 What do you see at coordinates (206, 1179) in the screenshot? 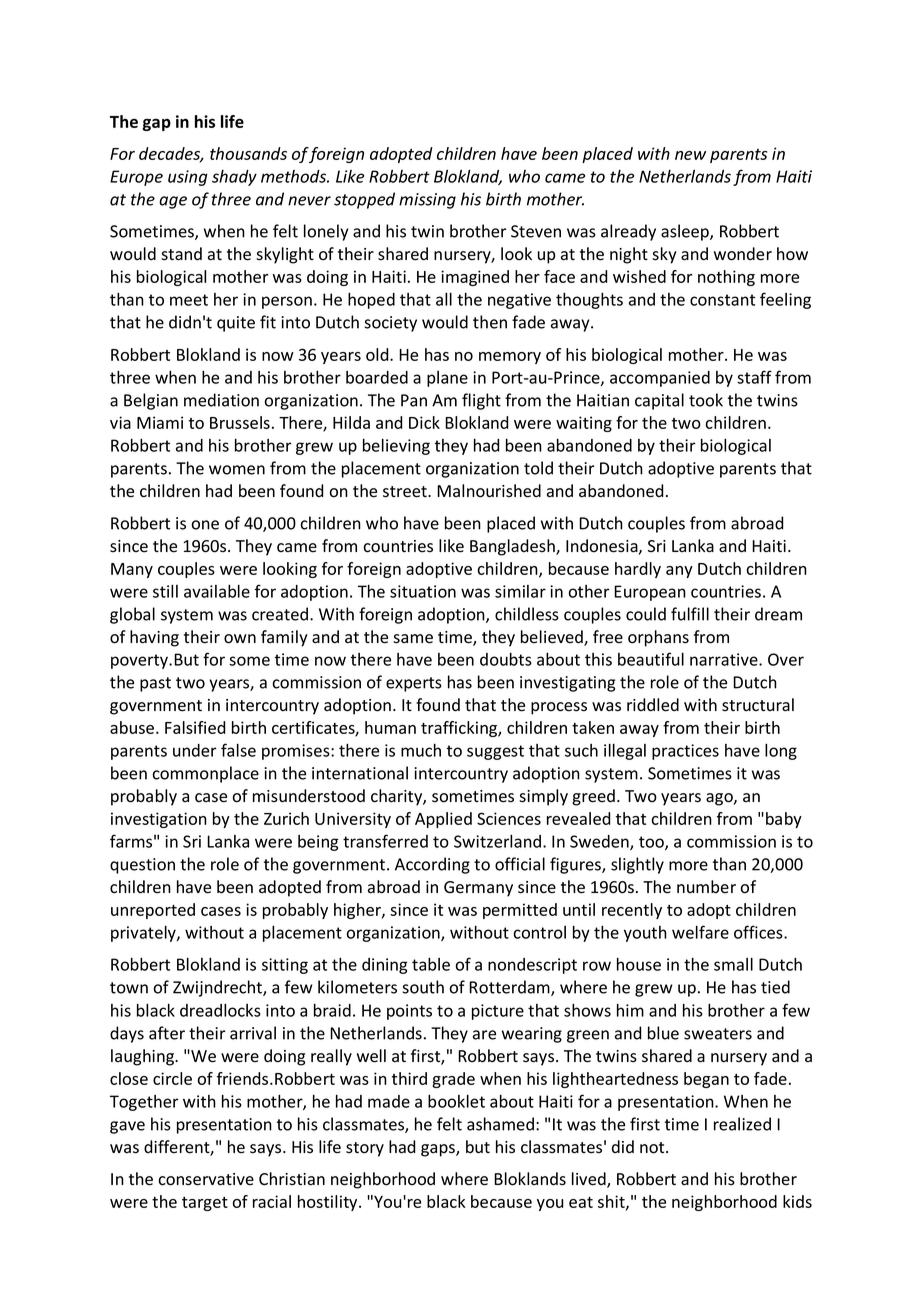
I see `conservative` at bounding box center [206, 1179].
